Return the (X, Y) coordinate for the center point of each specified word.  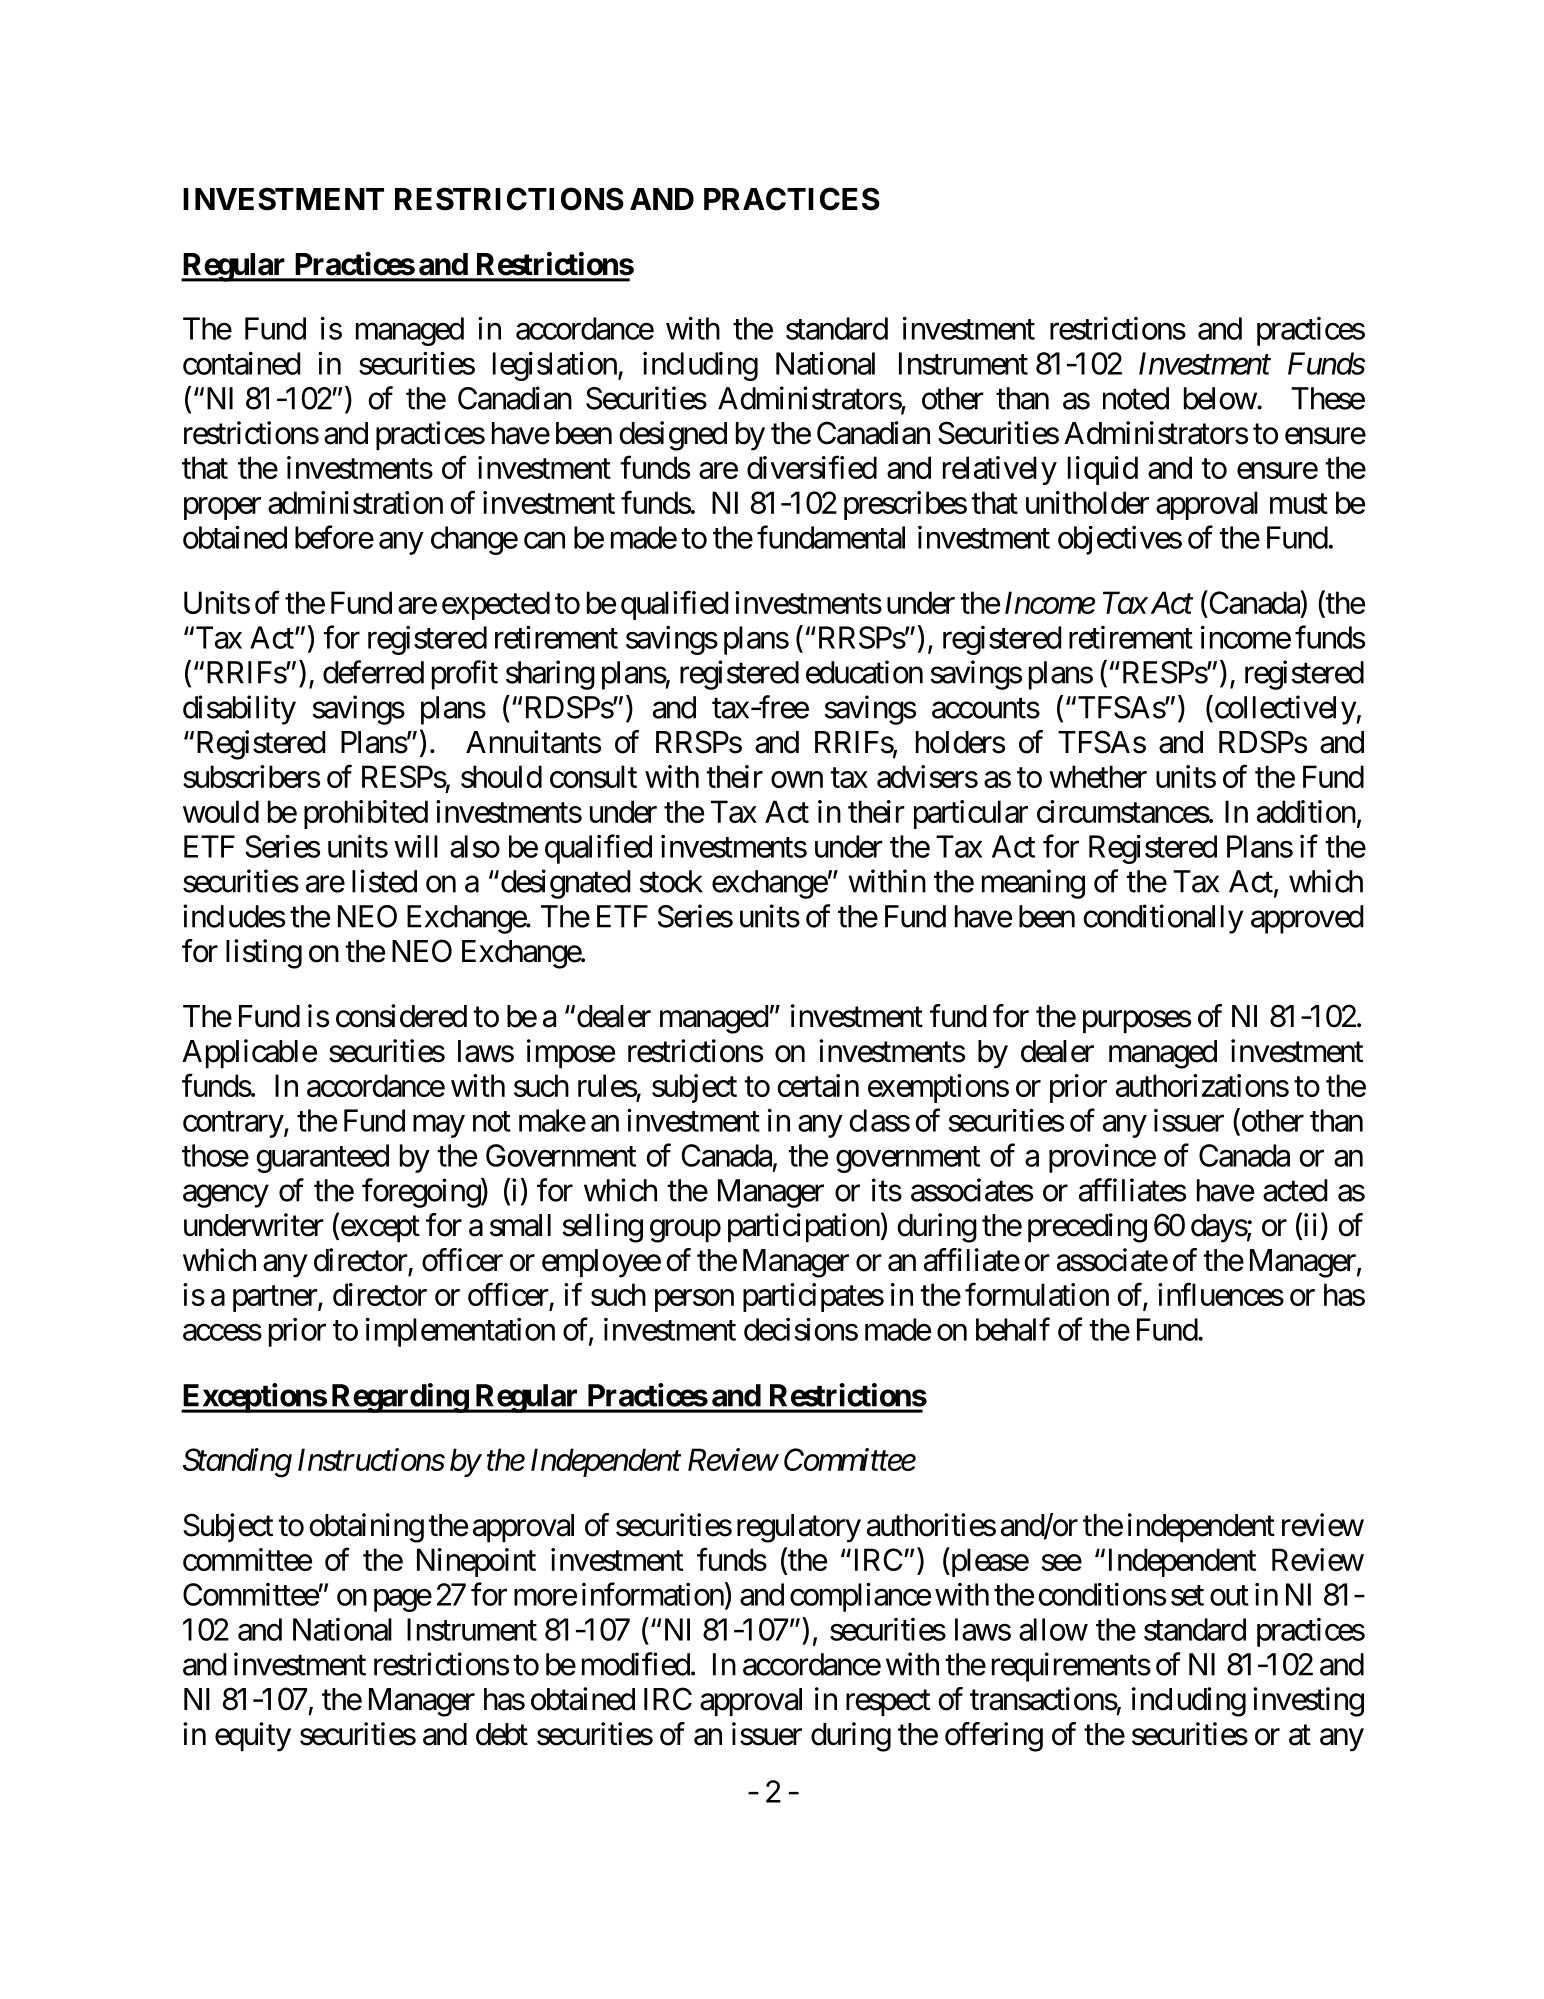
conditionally (1163, 919)
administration (355, 502)
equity (253, 1737)
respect (888, 1703)
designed (673, 436)
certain (818, 1085)
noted (1136, 398)
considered (401, 1016)
